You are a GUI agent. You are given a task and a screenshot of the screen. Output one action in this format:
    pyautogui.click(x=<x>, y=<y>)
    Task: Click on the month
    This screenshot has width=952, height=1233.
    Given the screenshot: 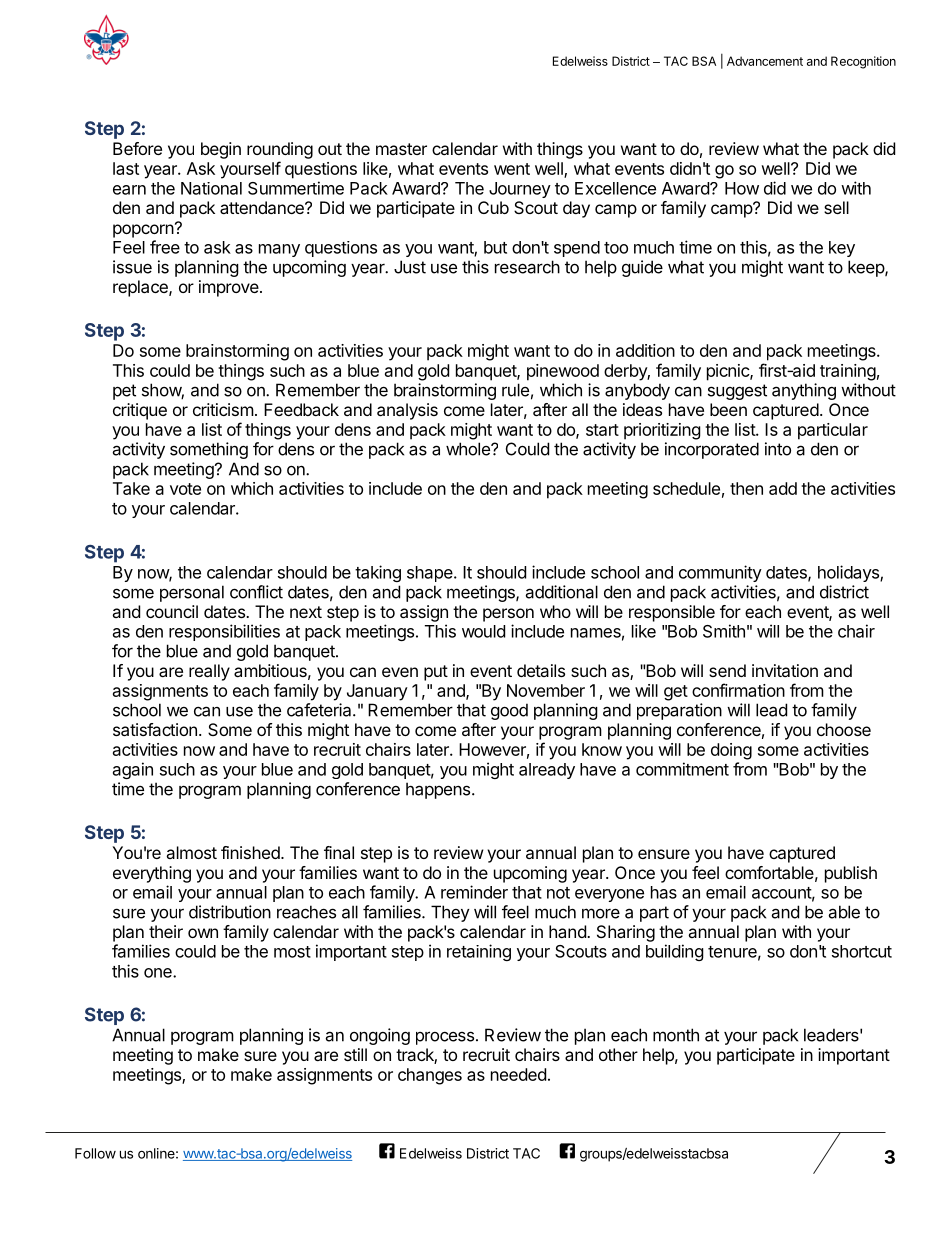 What is the action you would take?
    pyautogui.click(x=676, y=1035)
